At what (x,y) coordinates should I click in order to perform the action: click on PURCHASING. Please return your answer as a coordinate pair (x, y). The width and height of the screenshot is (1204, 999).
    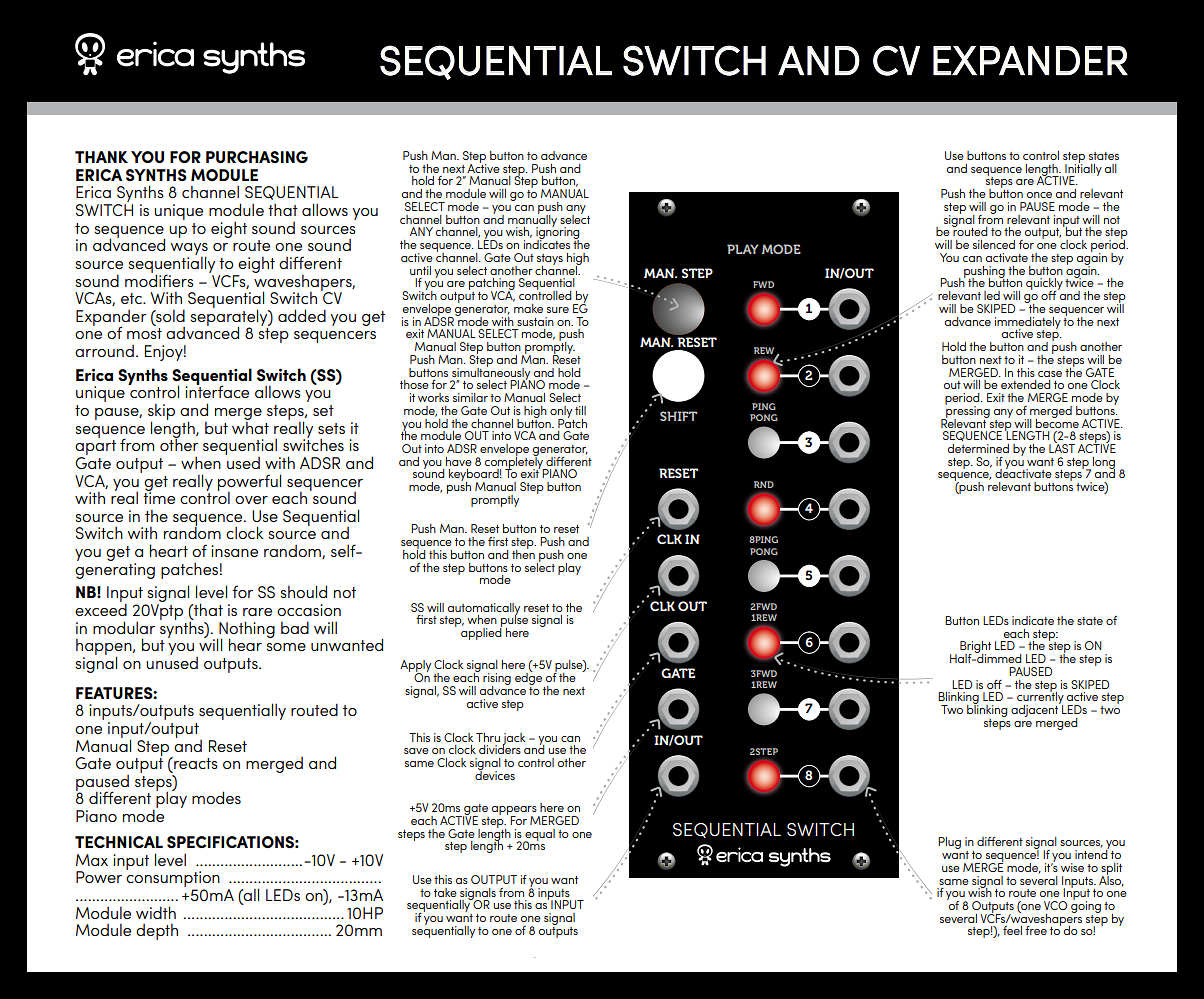
    Looking at the image, I should click on (257, 157).
